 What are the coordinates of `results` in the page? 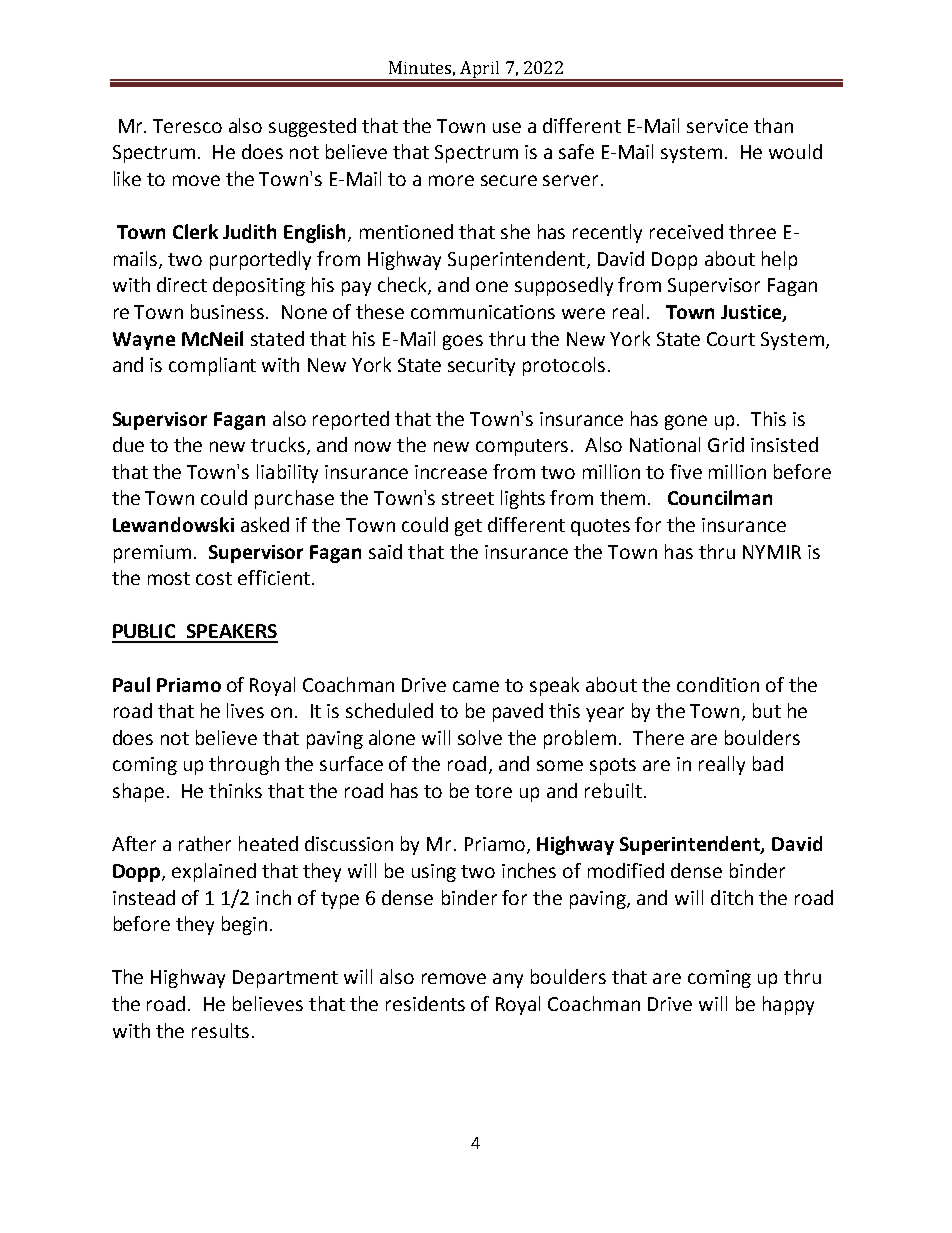 It's located at (220, 1030).
